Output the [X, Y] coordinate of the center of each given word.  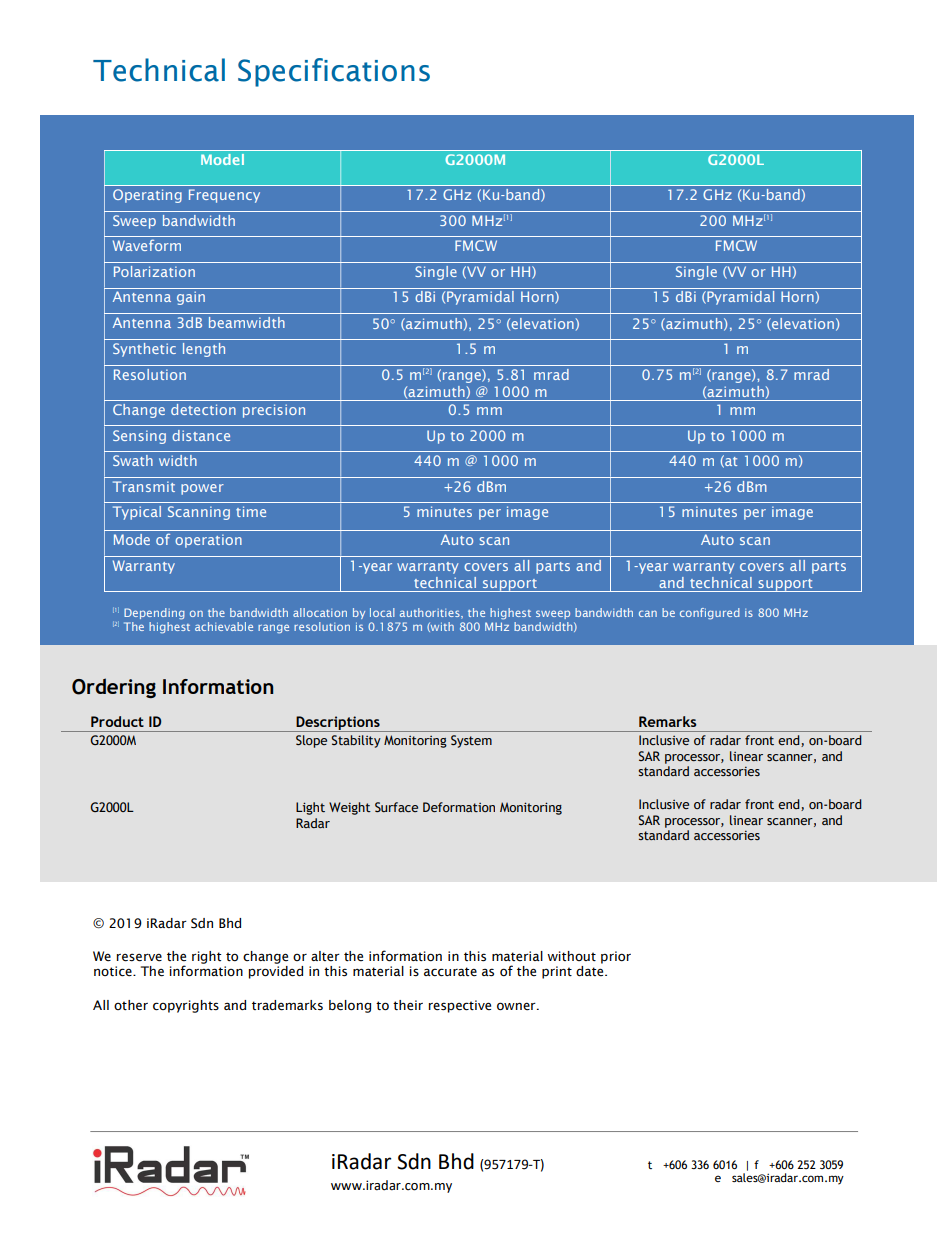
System [471, 741]
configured [710, 614]
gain [191, 298]
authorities [431, 613]
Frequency [224, 196]
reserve [139, 957]
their [408, 1005]
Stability [356, 741]
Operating [147, 196]
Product [117, 721]
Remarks [668, 721]
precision [274, 411]
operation [208, 541]
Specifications [334, 72]
